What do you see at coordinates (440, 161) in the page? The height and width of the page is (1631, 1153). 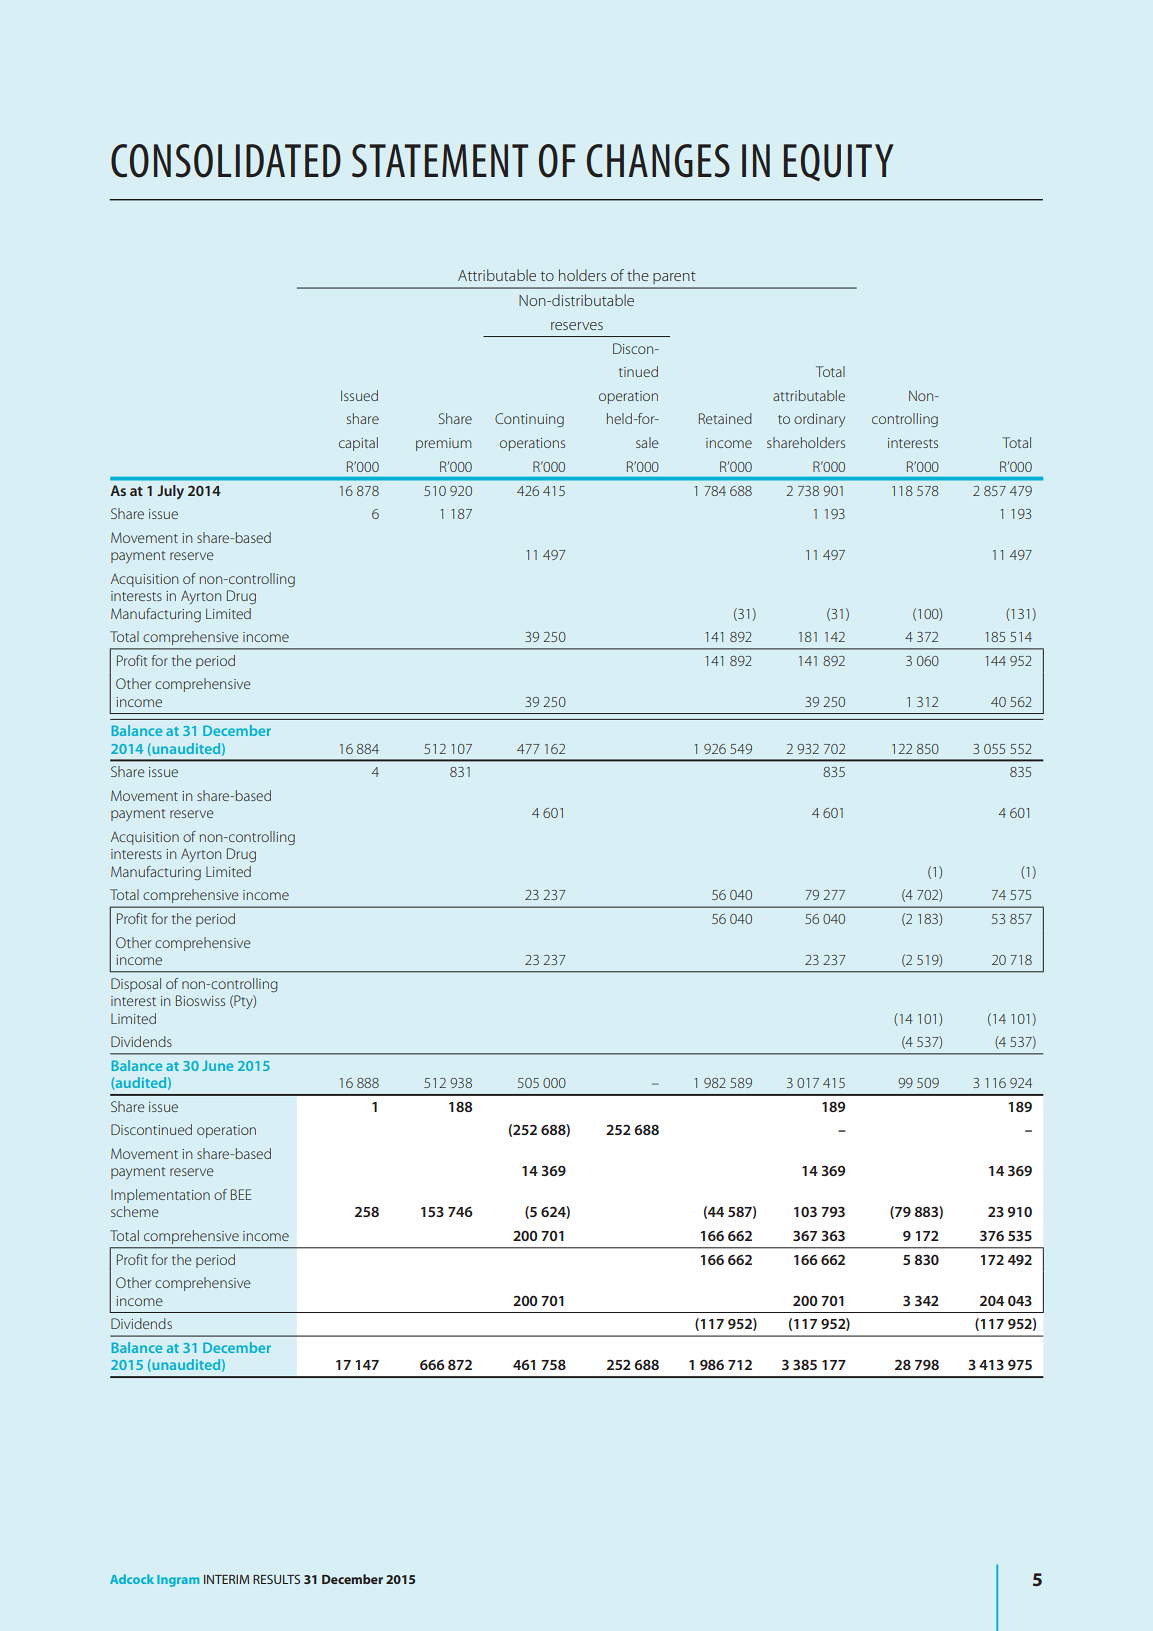 I see `STATEMENT` at bounding box center [440, 161].
